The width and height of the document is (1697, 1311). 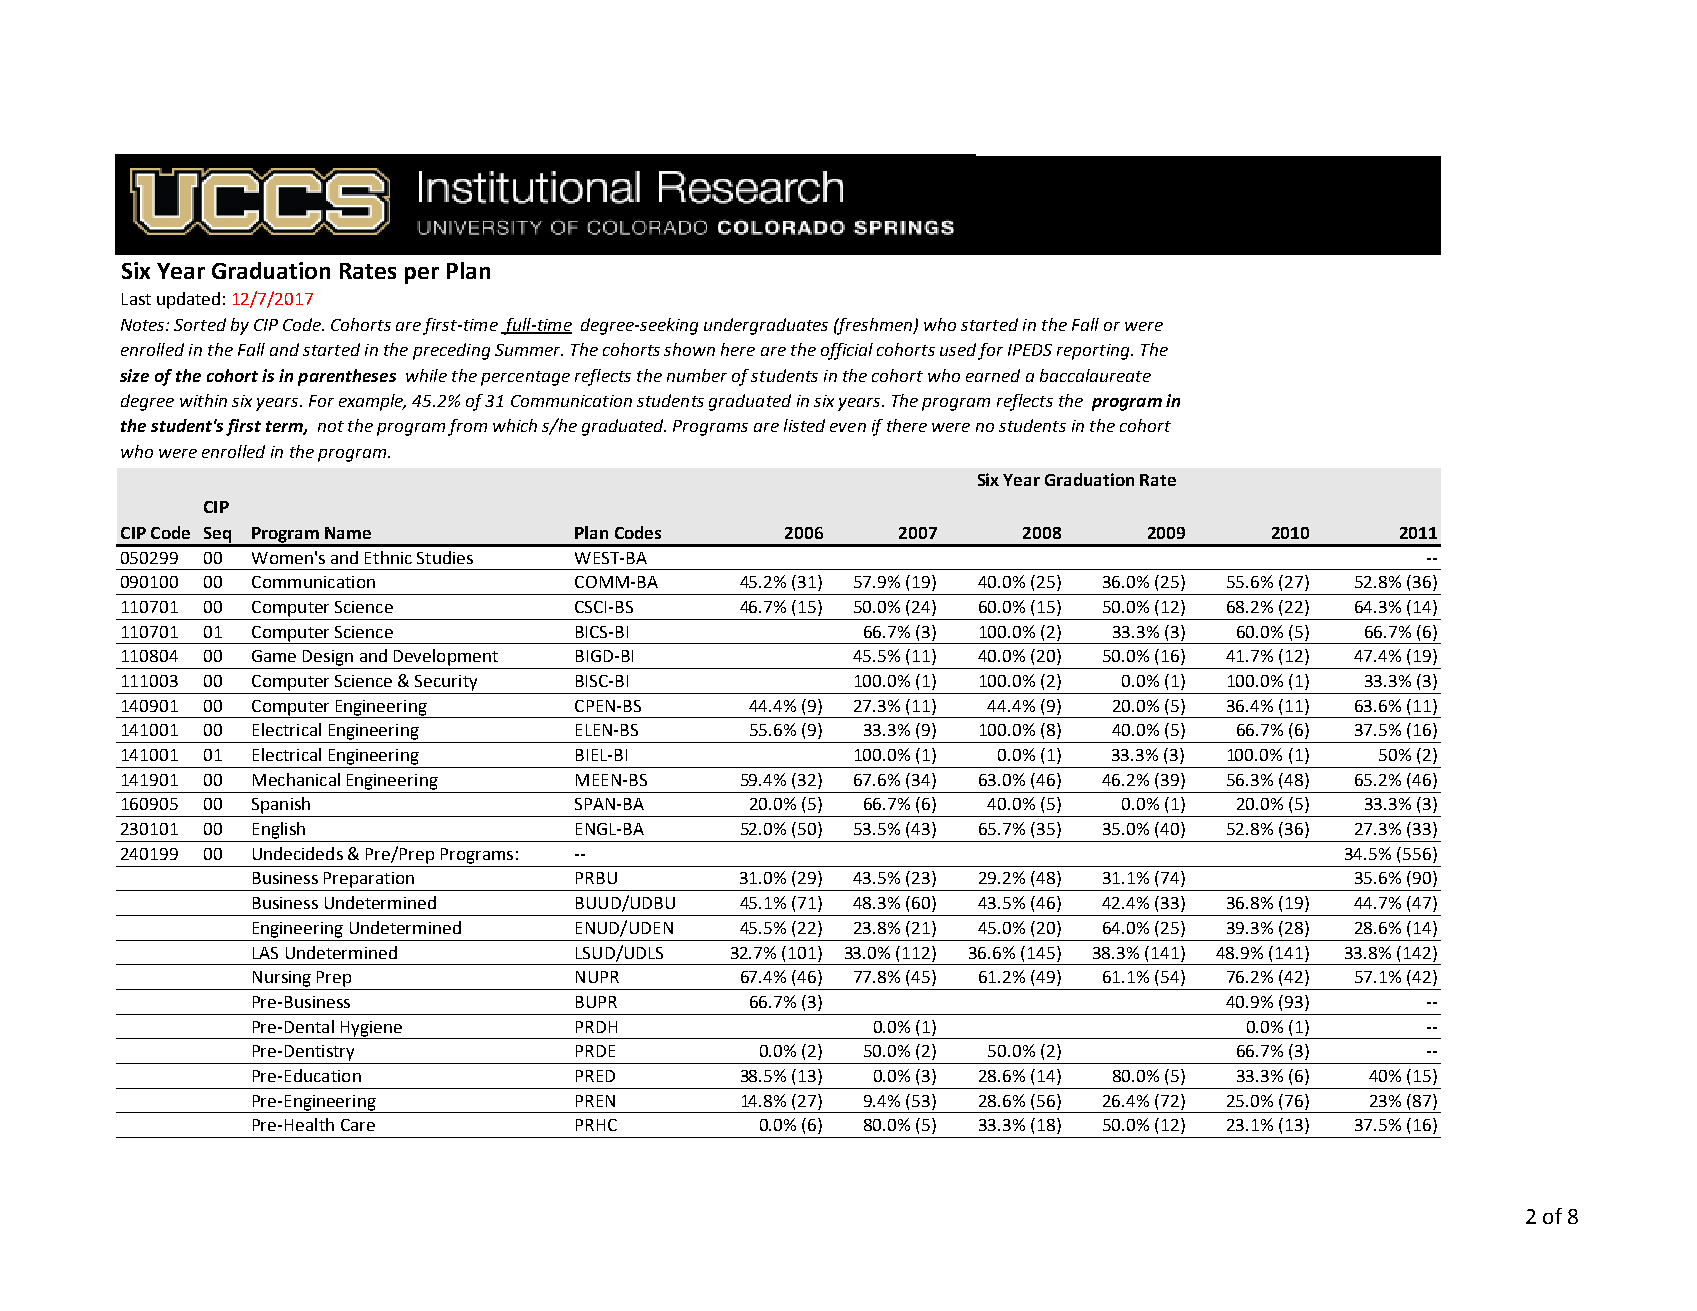 I want to click on Care, so click(x=358, y=1125).
